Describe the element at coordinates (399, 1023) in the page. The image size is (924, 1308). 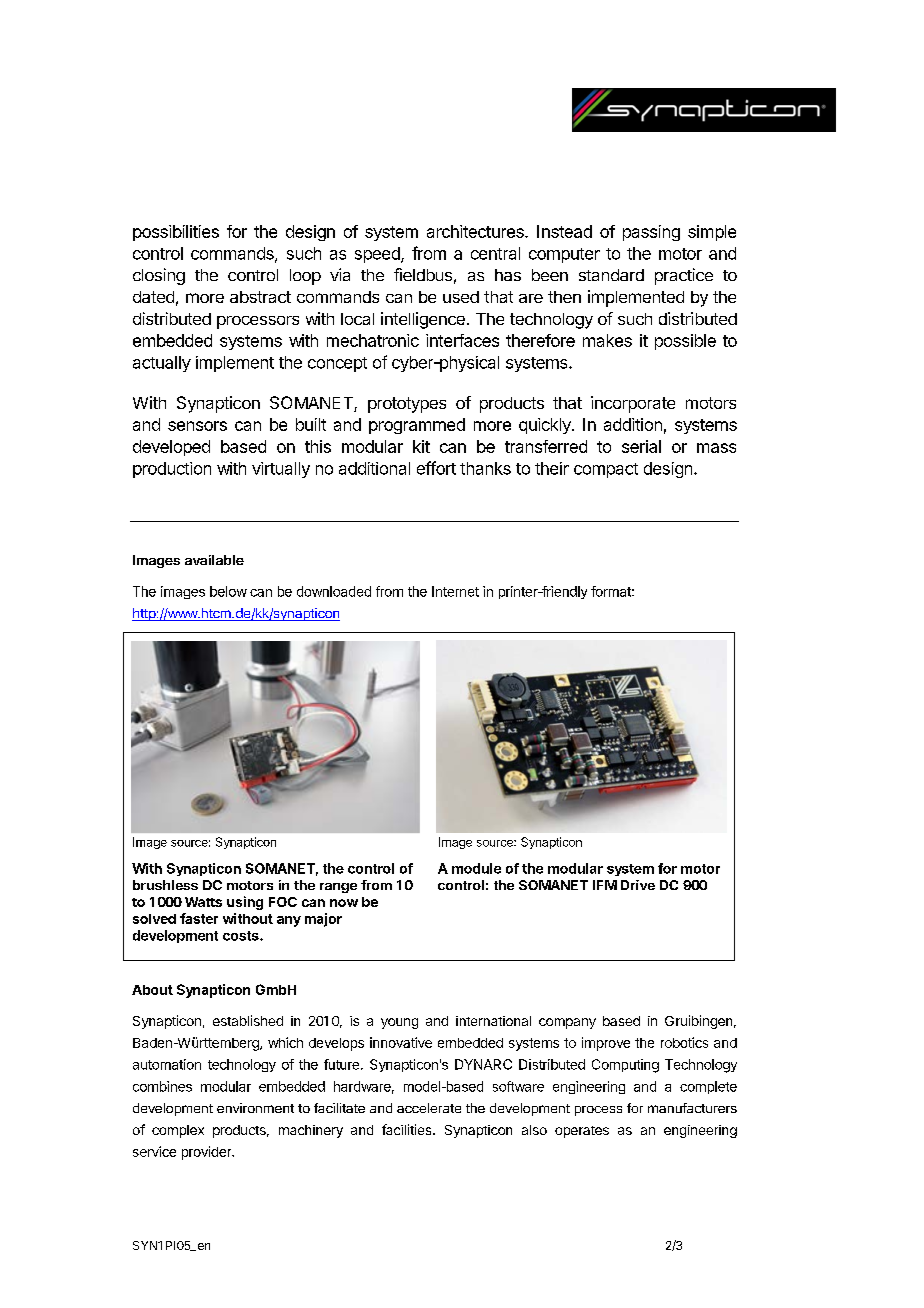
I see `young` at that location.
